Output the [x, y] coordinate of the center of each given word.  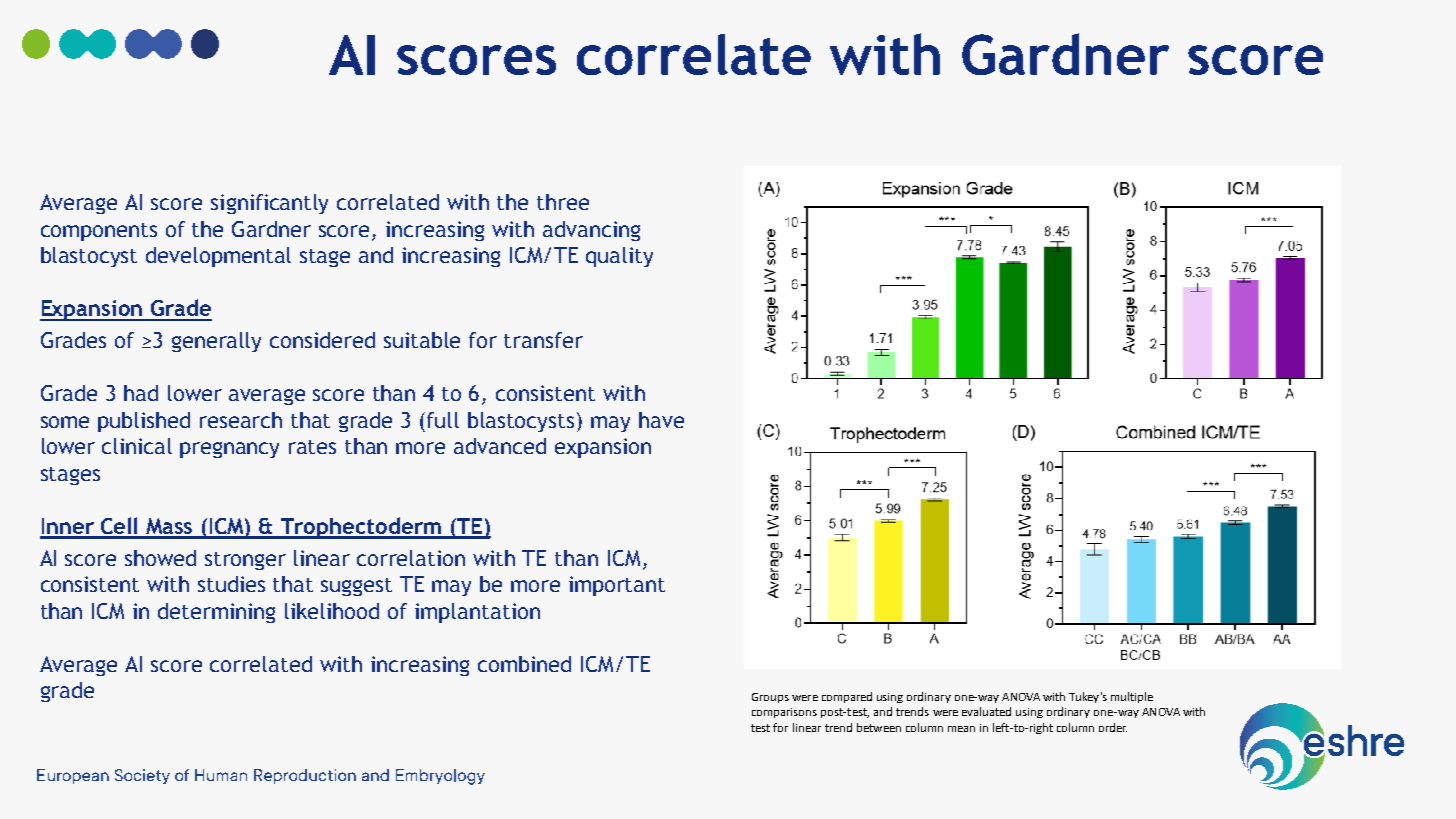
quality [619, 257]
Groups [770, 698]
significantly [269, 204]
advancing [591, 231]
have [661, 420]
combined [524, 664]
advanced [500, 446]
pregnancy [229, 450]
